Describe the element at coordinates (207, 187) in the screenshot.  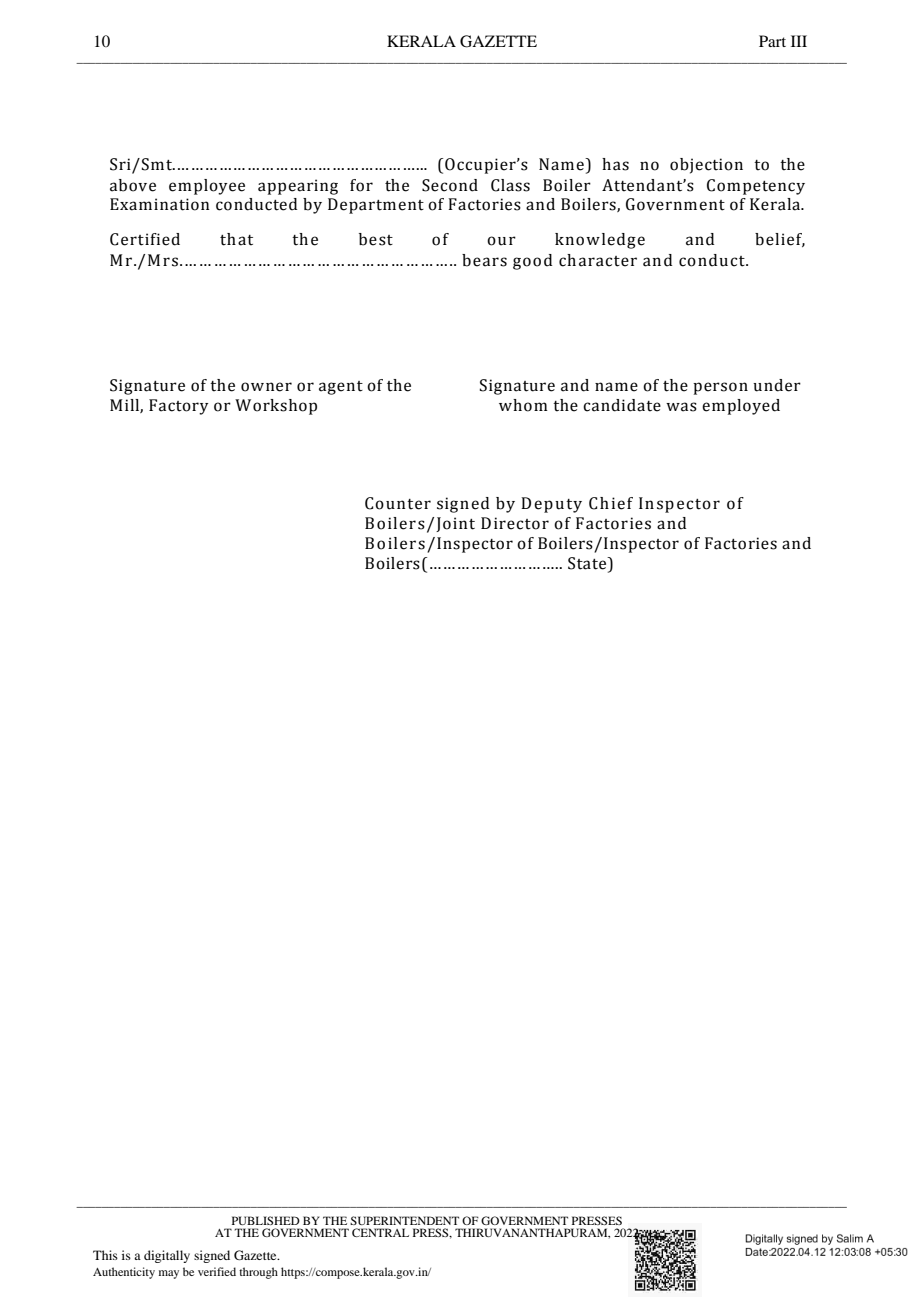
I see `employee` at that location.
